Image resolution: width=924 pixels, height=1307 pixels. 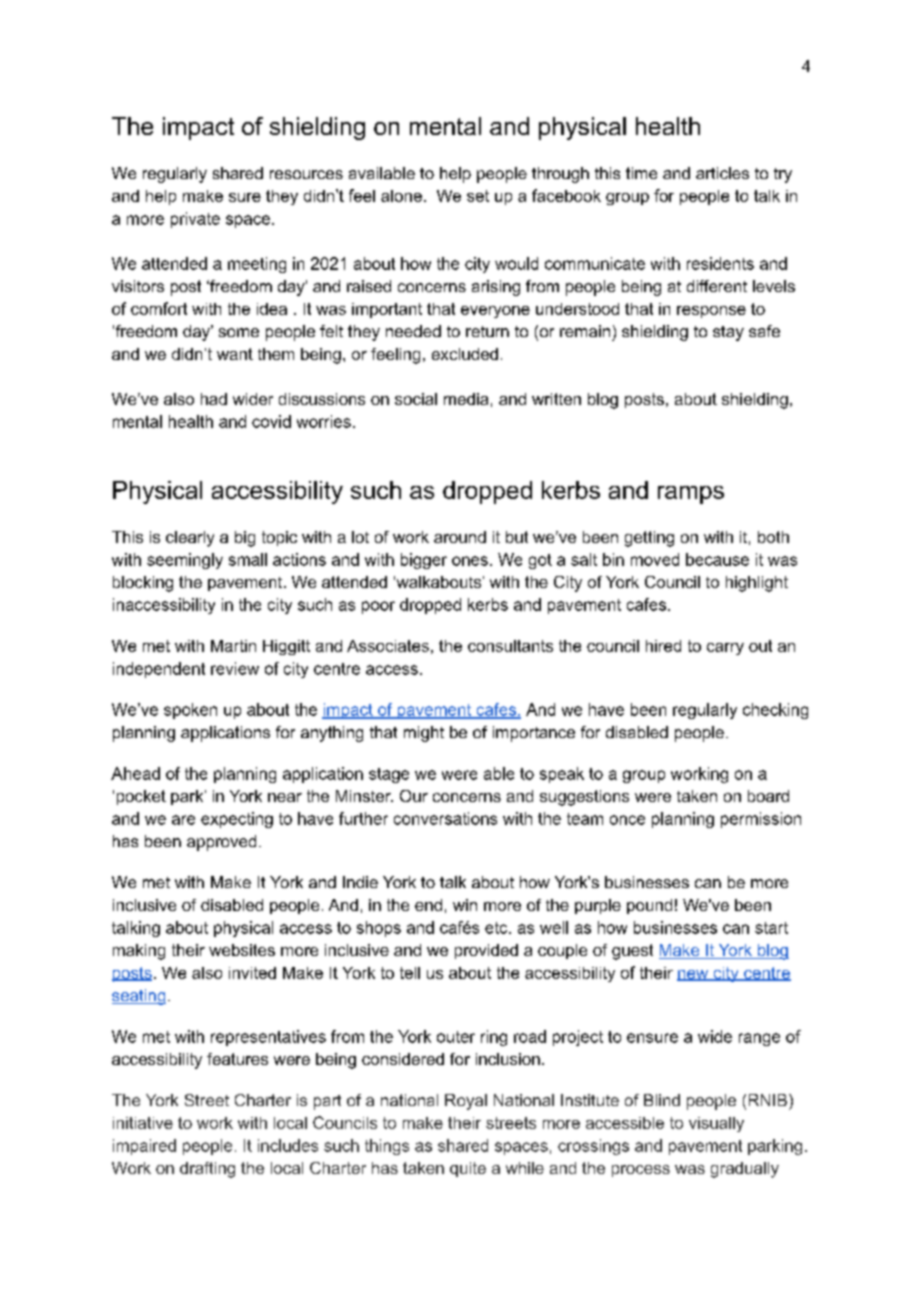 What do you see at coordinates (722, 173) in the image?
I see `articles` at bounding box center [722, 173].
